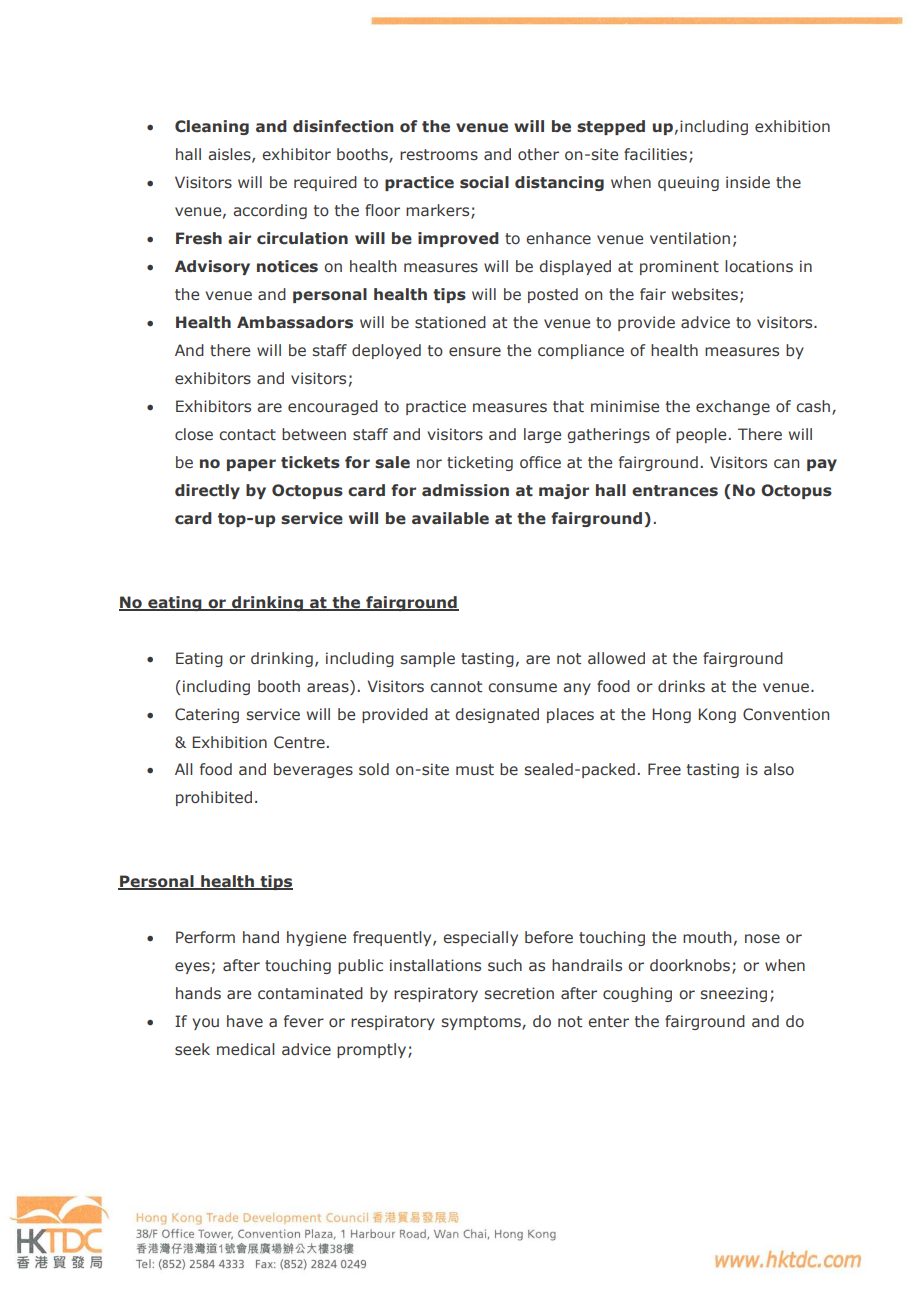  I want to click on other, so click(538, 154).
